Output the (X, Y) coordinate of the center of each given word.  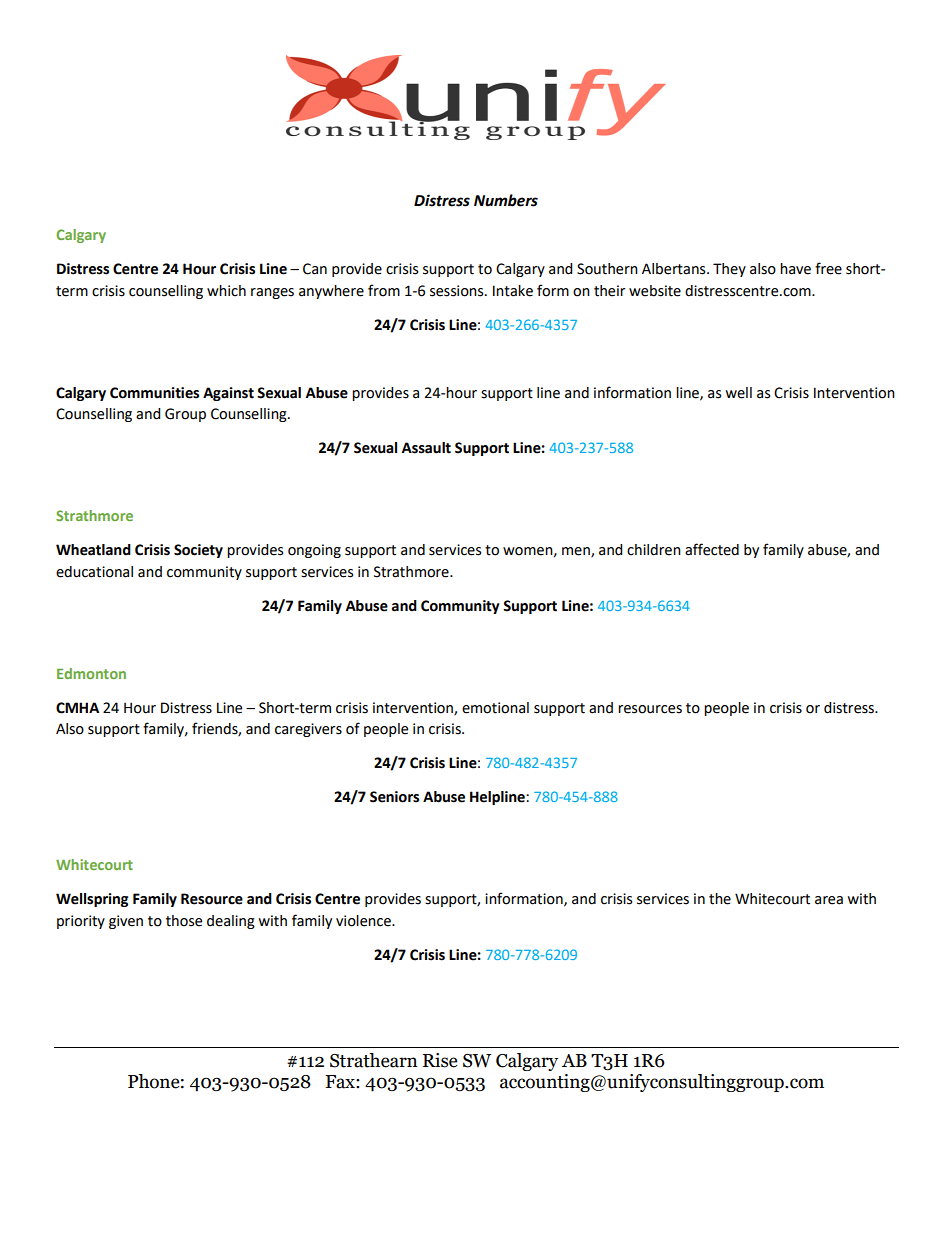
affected (712, 549)
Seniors (394, 797)
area (829, 900)
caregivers (308, 730)
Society (198, 551)
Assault (426, 448)
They (729, 270)
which (226, 291)
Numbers (506, 200)
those (184, 921)
